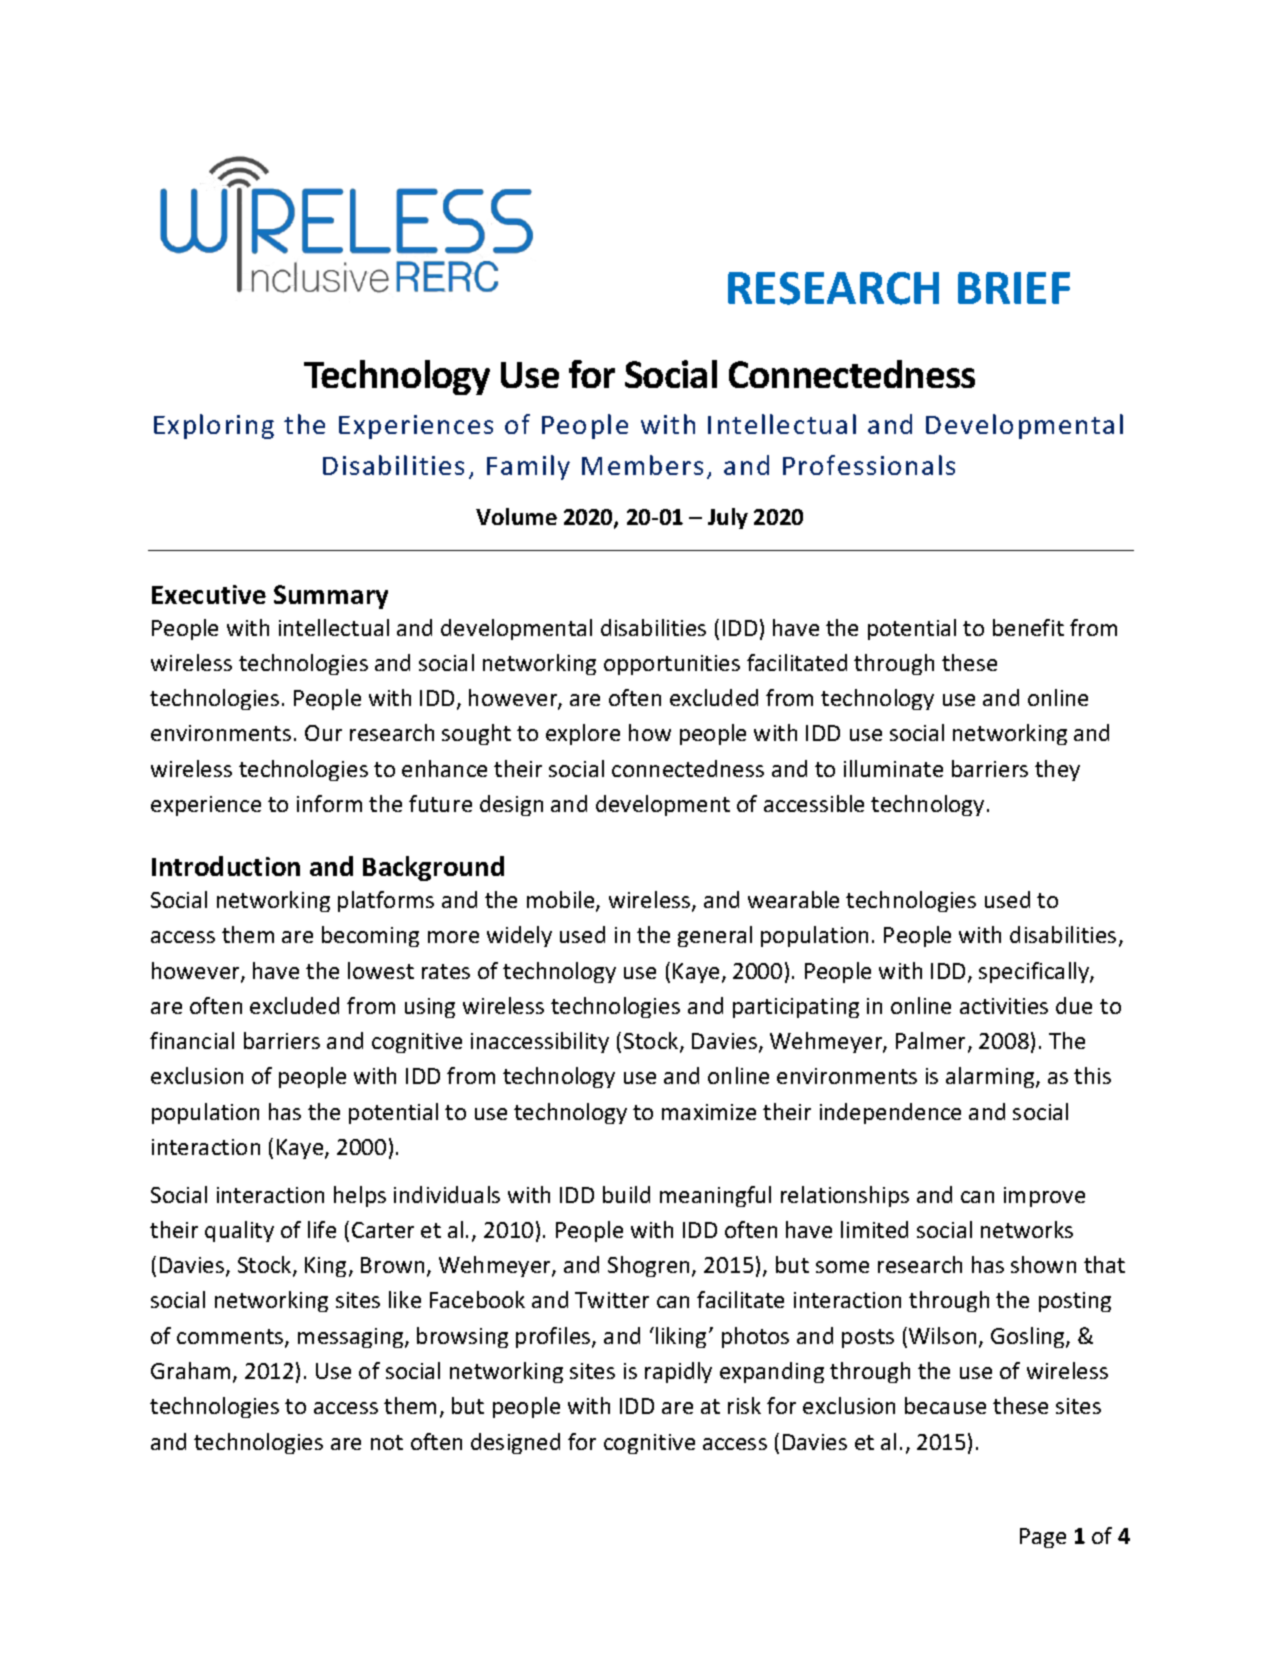  Describe the element at coordinates (991, 1077) in the image. I see `alarming` at that location.
